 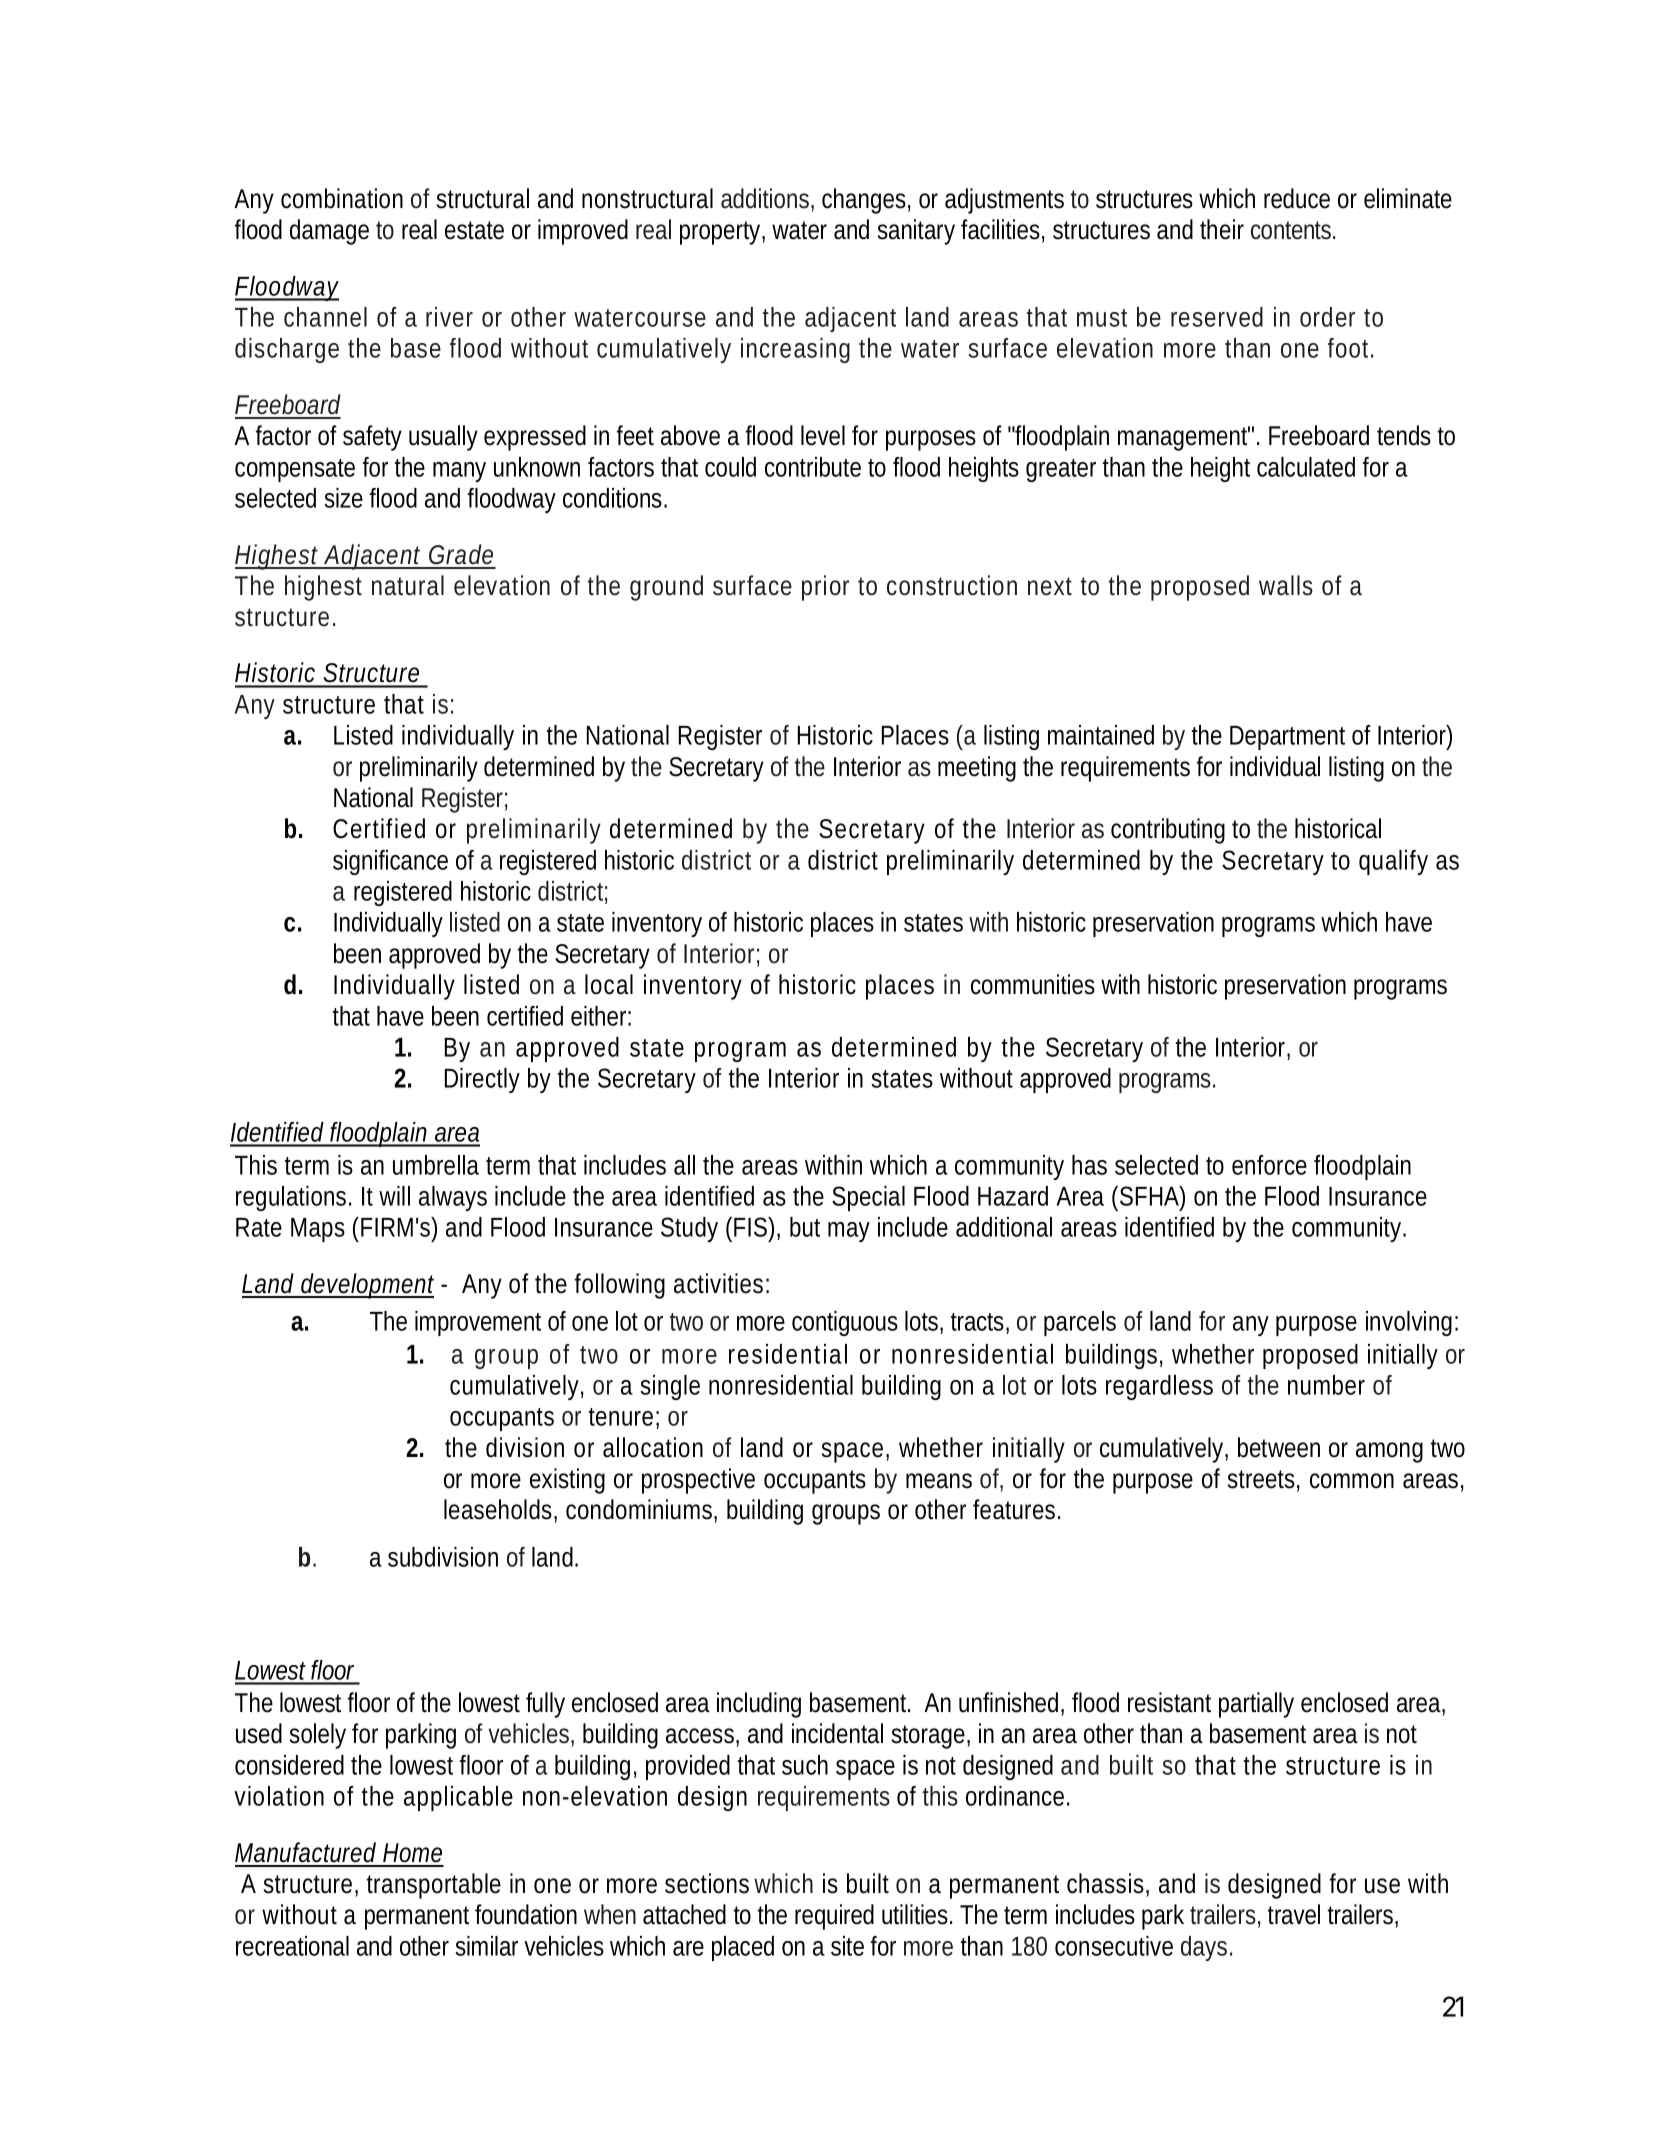 I want to click on changes, so click(x=864, y=201).
